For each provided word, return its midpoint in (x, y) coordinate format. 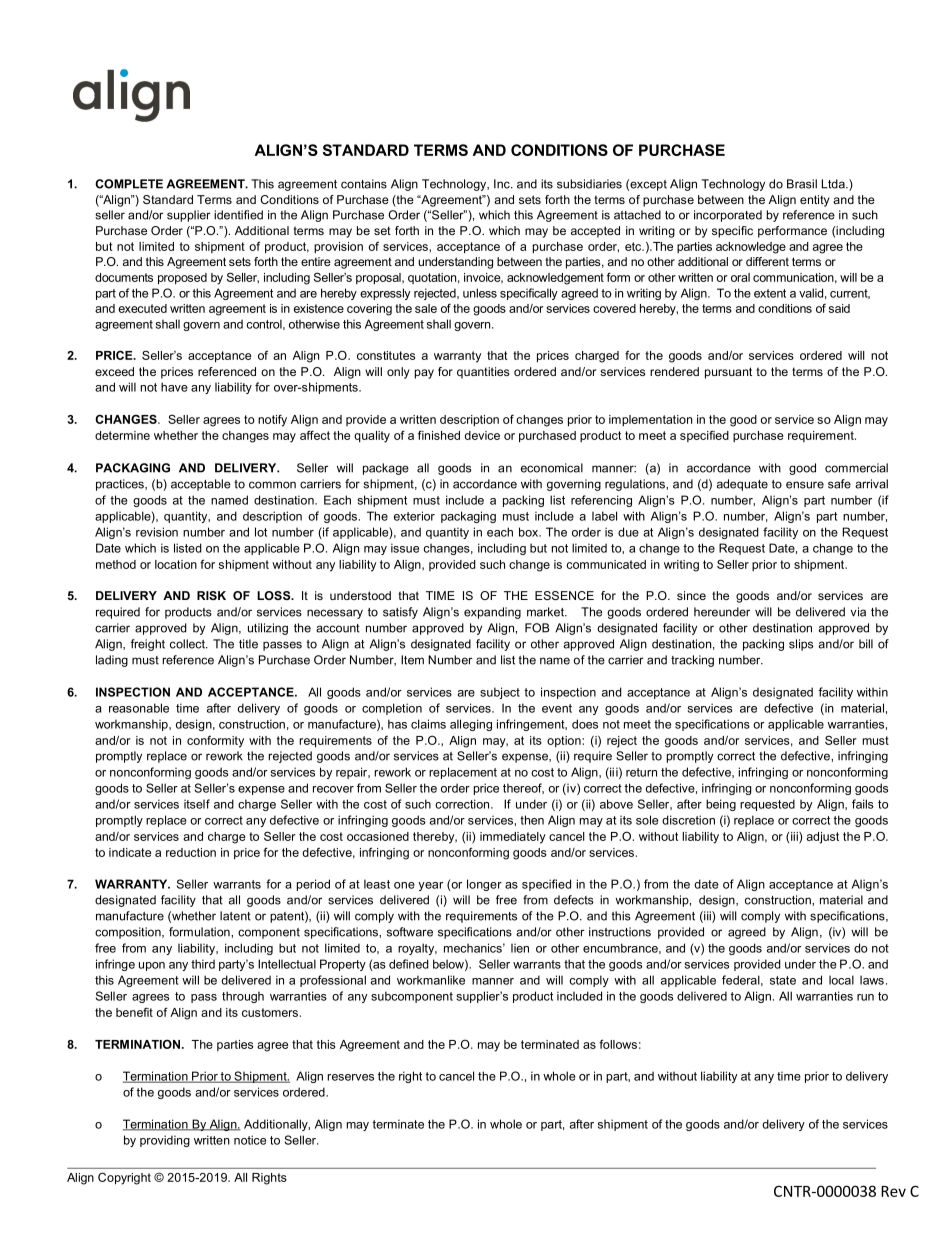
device (482, 435)
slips (801, 645)
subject (500, 693)
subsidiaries (589, 184)
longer (484, 885)
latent (235, 916)
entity (815, 201)
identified (238, 215)
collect (188, 644)
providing (165, 1141)
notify (272, 420)
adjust (823, 838)
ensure (805, 485)
